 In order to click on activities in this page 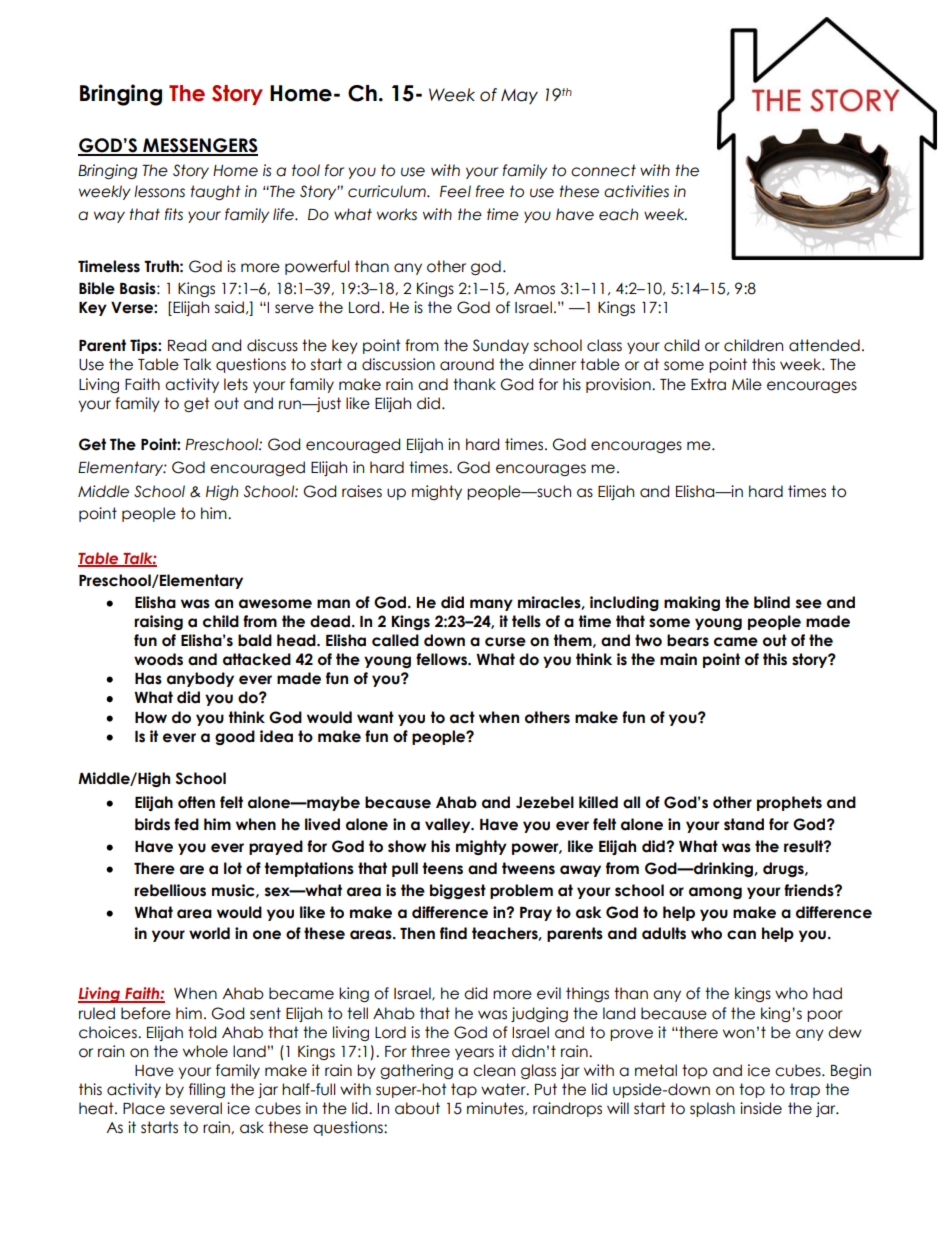, I will do `click(636, 191)`.
